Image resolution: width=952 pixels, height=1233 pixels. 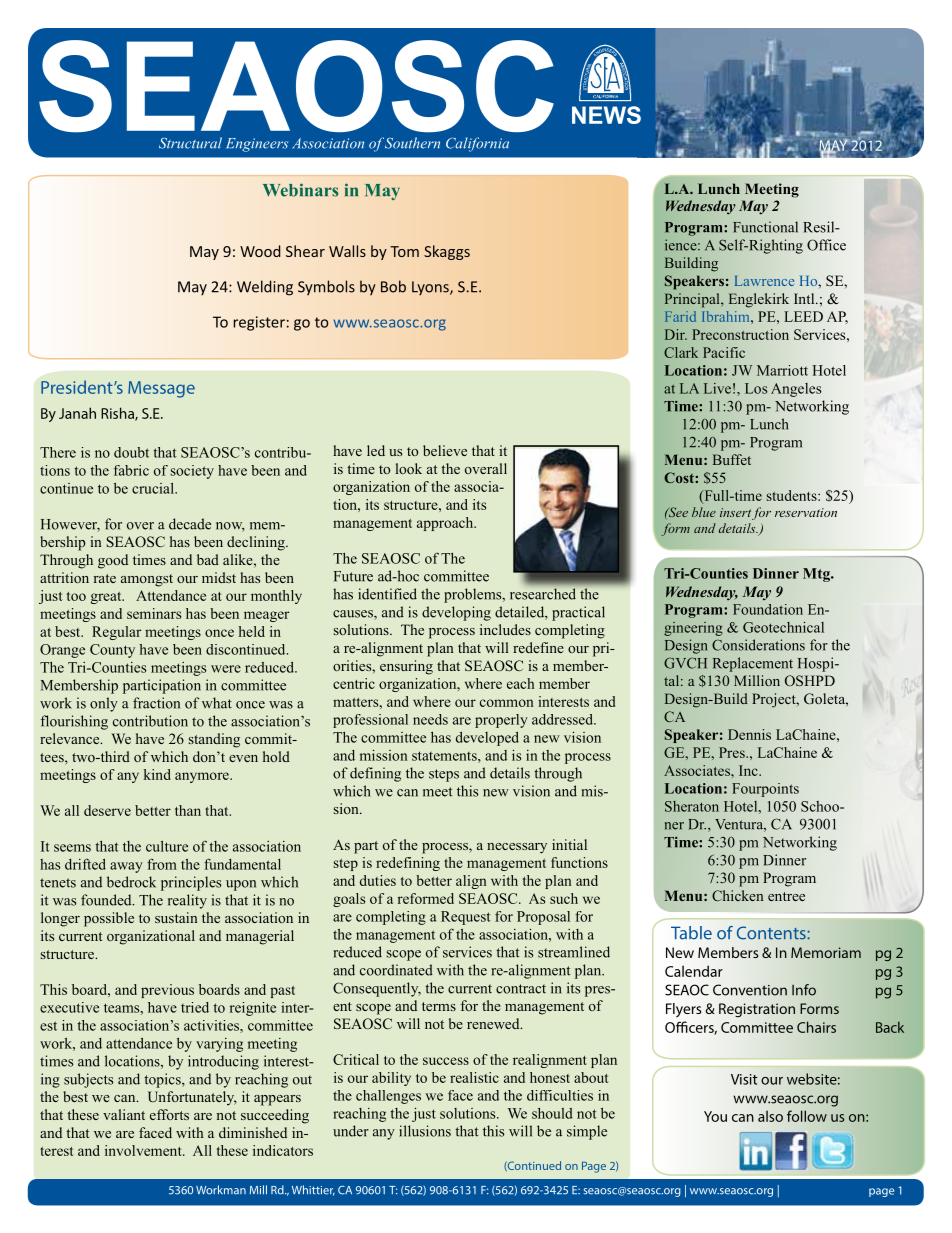 I want to click on follow, so click(x=807, y=1116).
